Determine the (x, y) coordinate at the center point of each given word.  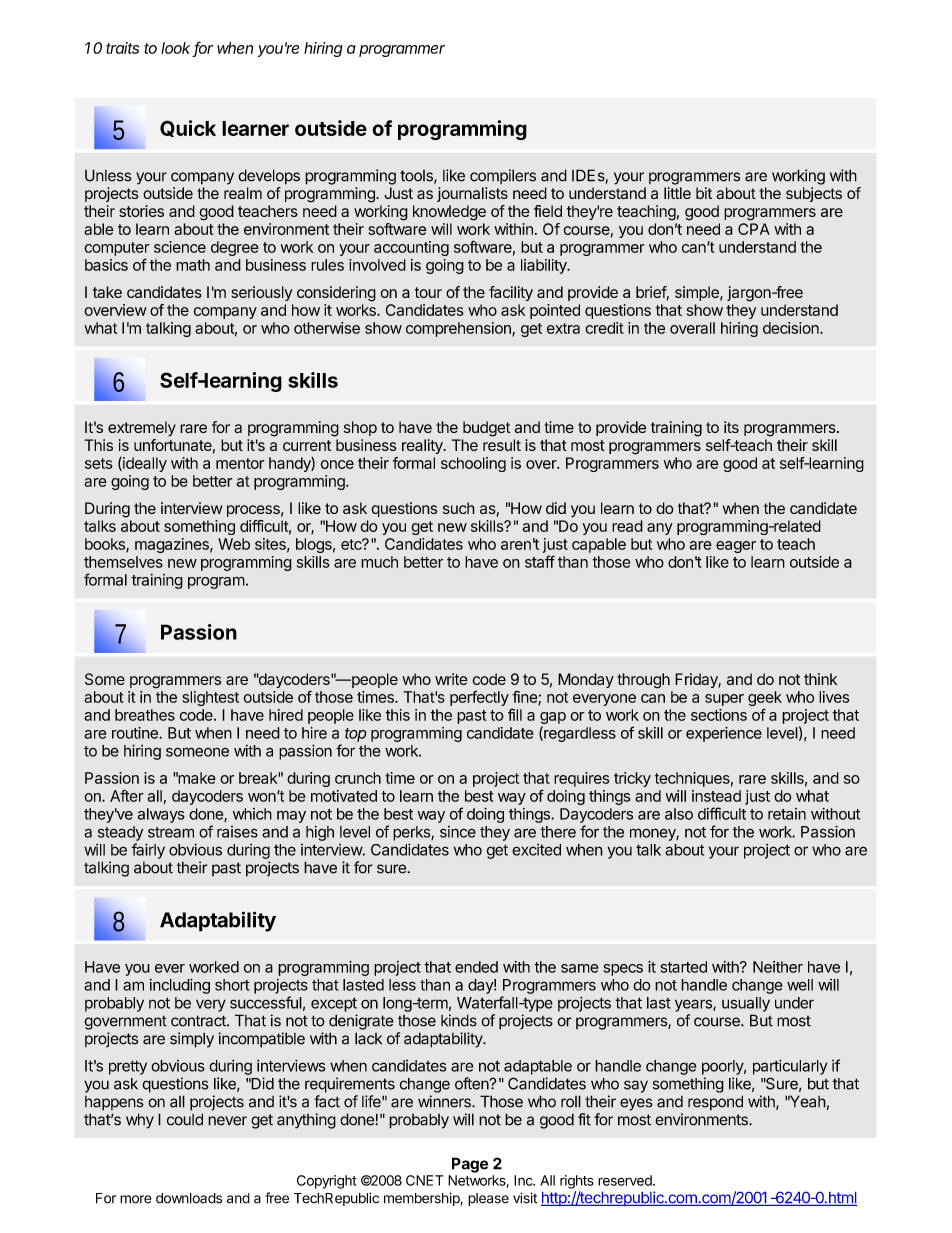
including (180, 986)
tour (428, 292)
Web (234, 544)
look (177, 49)
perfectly (479, 698)
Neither (778, 967)
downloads (189, 1198)
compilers (503, 176)
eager (736, 547)
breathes (145, 715)
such (459, 508)
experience (724, 734)
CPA (754, 229)
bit (704, 193)
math (193, 265)
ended (476, 967)
